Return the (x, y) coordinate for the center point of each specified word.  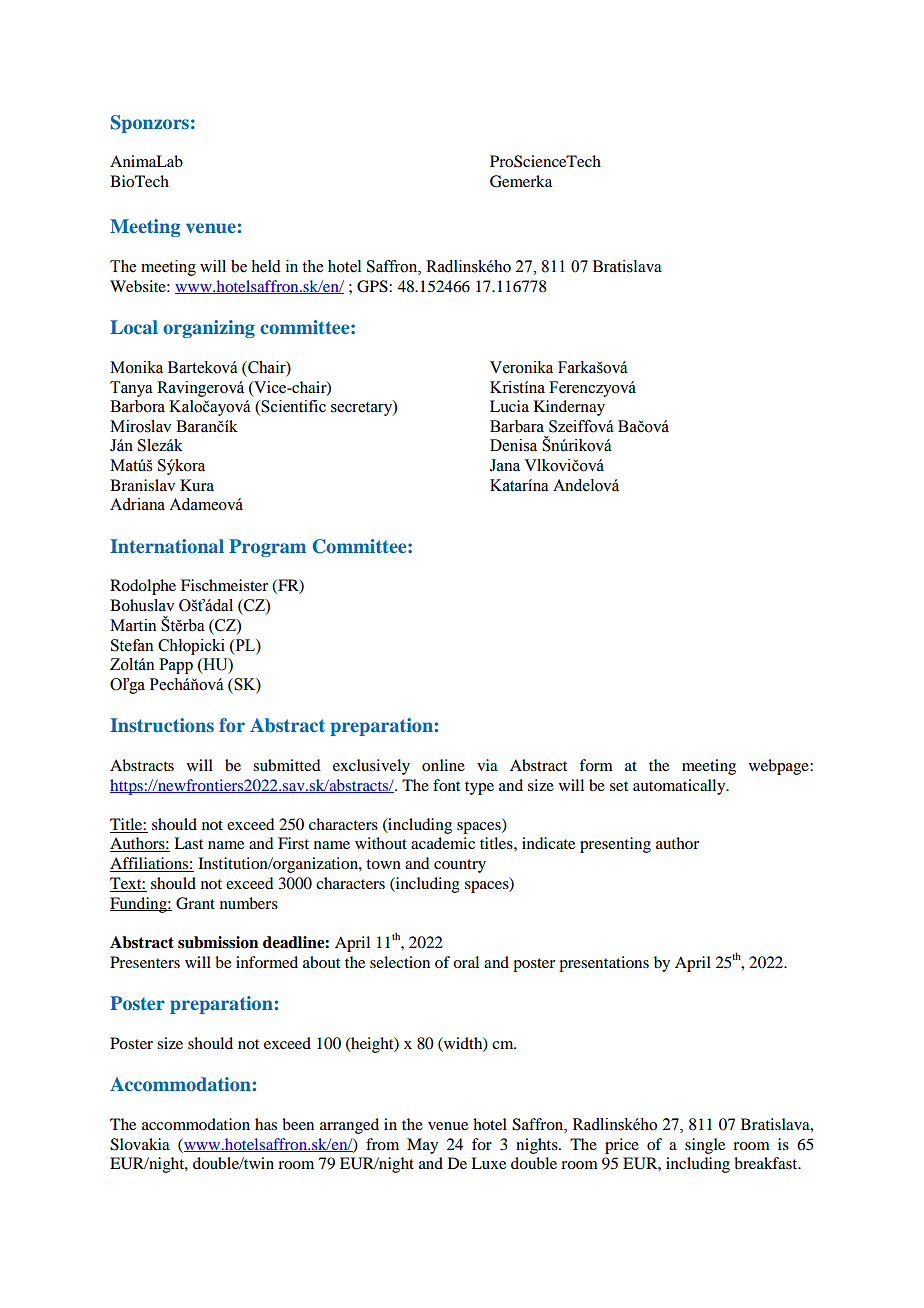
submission (218, 942)
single (705, 1146)
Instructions (162, 725)
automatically (680, 787)
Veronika (521, 367)
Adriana (137, 504)
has (266, 1124)
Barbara (517, 426)
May (422, 1146)
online (443, 765)
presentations (604, 964)
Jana (505, 465)
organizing (209, 329)
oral (466, 962)
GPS (373, 286)
